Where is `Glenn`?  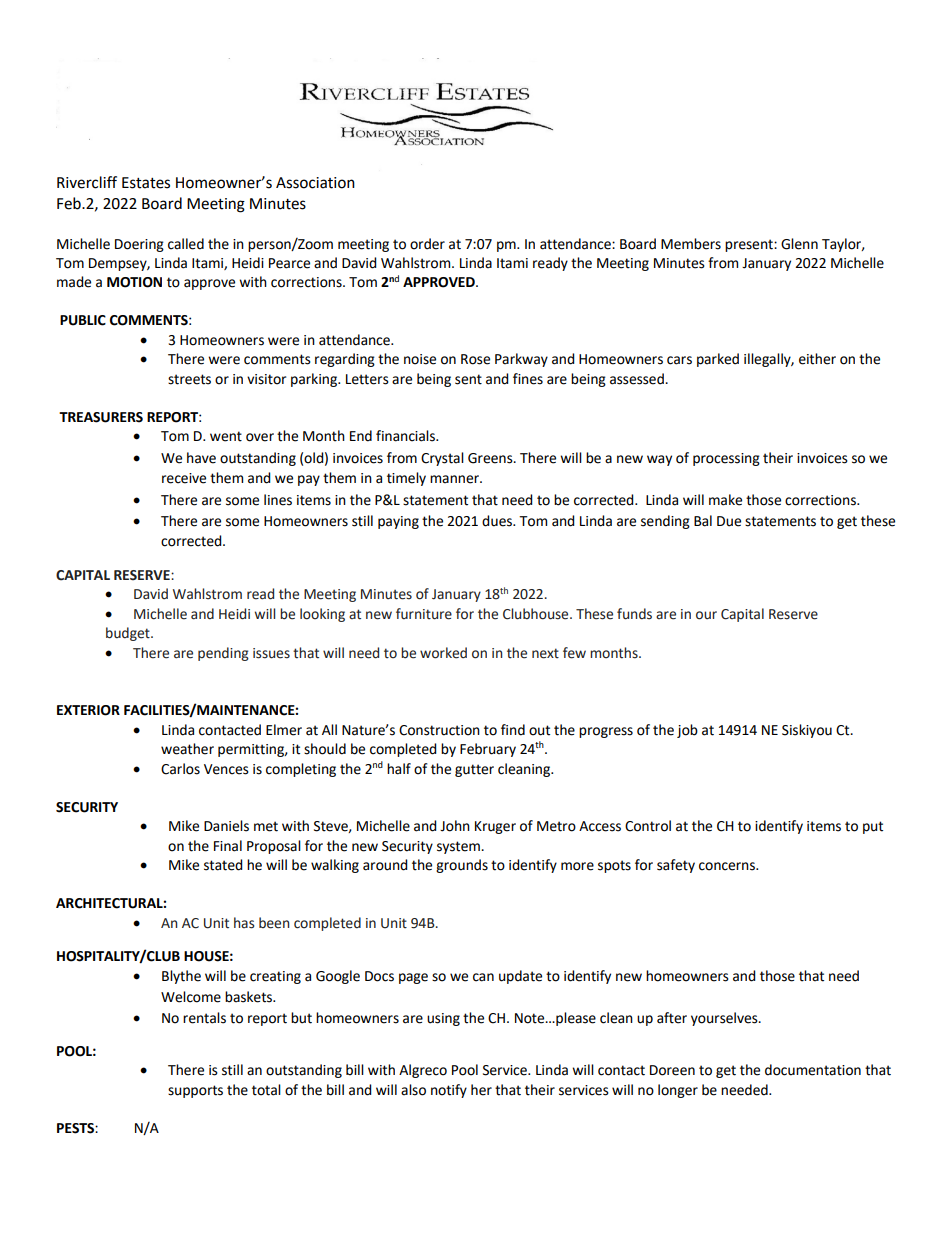 Glenn is located at coordinates (799, 244).
